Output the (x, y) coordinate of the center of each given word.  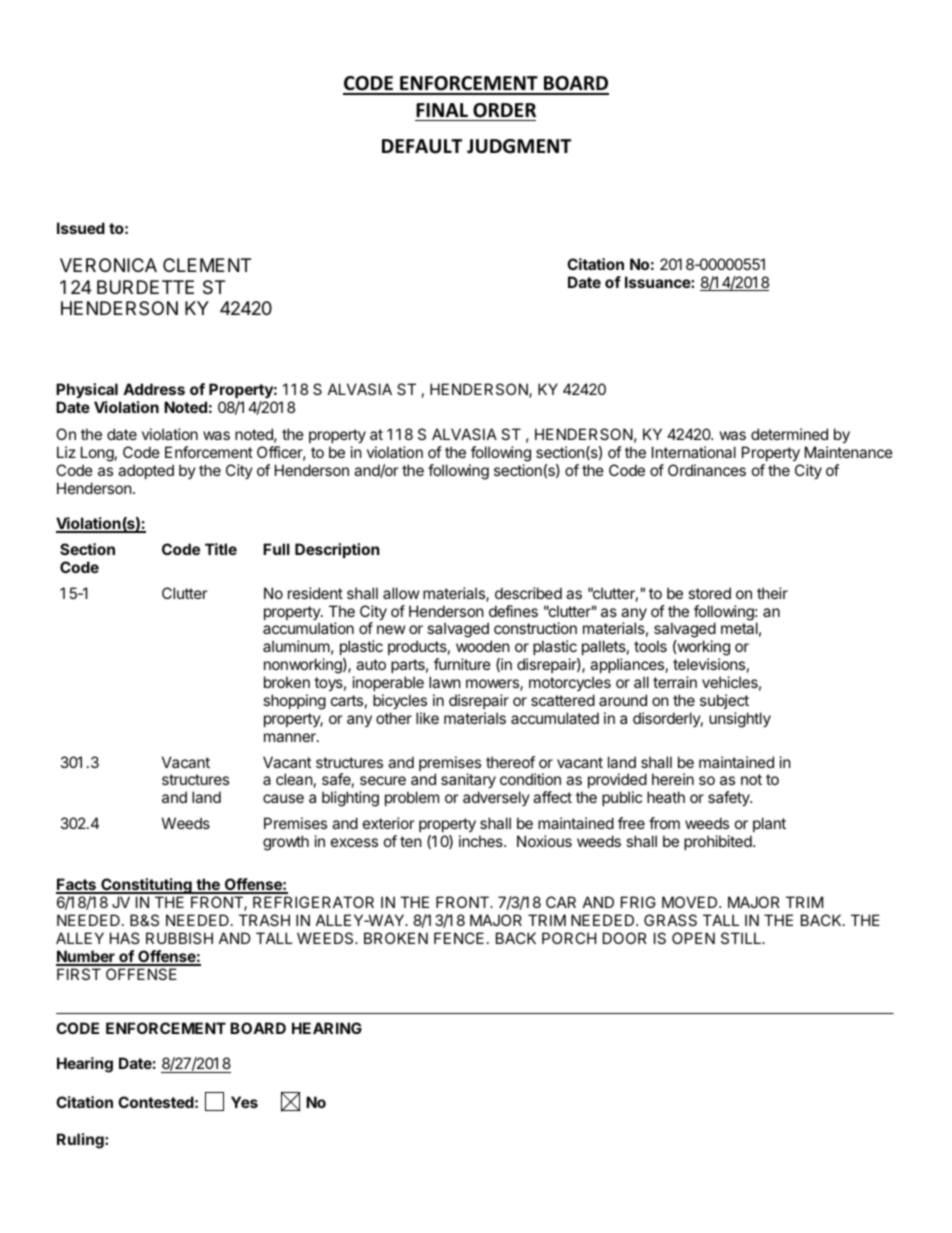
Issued (81, 228)
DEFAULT (422, 146)
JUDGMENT (519, 146)
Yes (244, 1102)
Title (221, 549)
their (772, 593)
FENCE (459, 938)
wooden (483, 646)
